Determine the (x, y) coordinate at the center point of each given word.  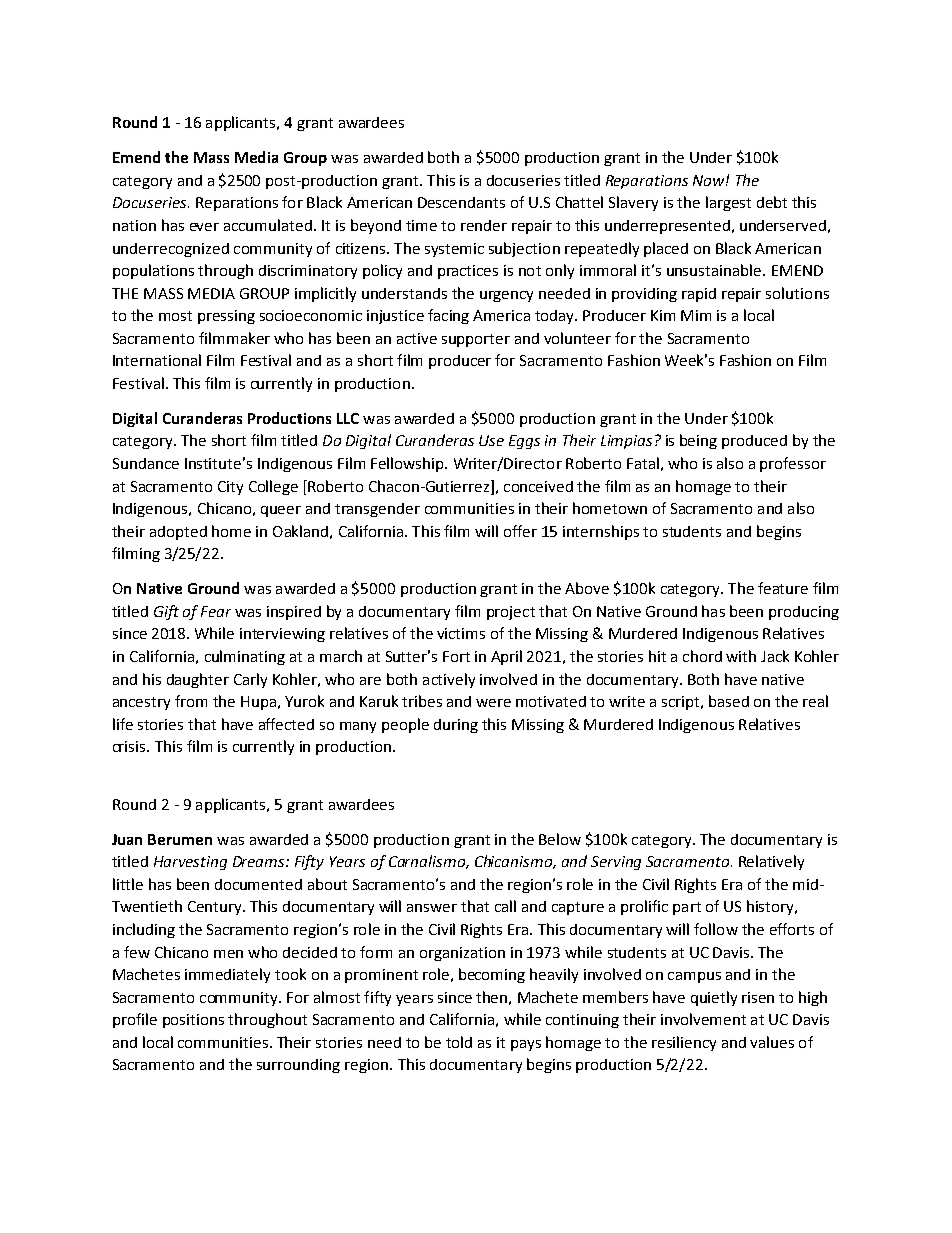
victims (461, 633)
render (484, 225)
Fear (216, 611)
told (459, 1042)
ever (204, 227)
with (741, 656)
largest (728, 203)
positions (193, 1021)
